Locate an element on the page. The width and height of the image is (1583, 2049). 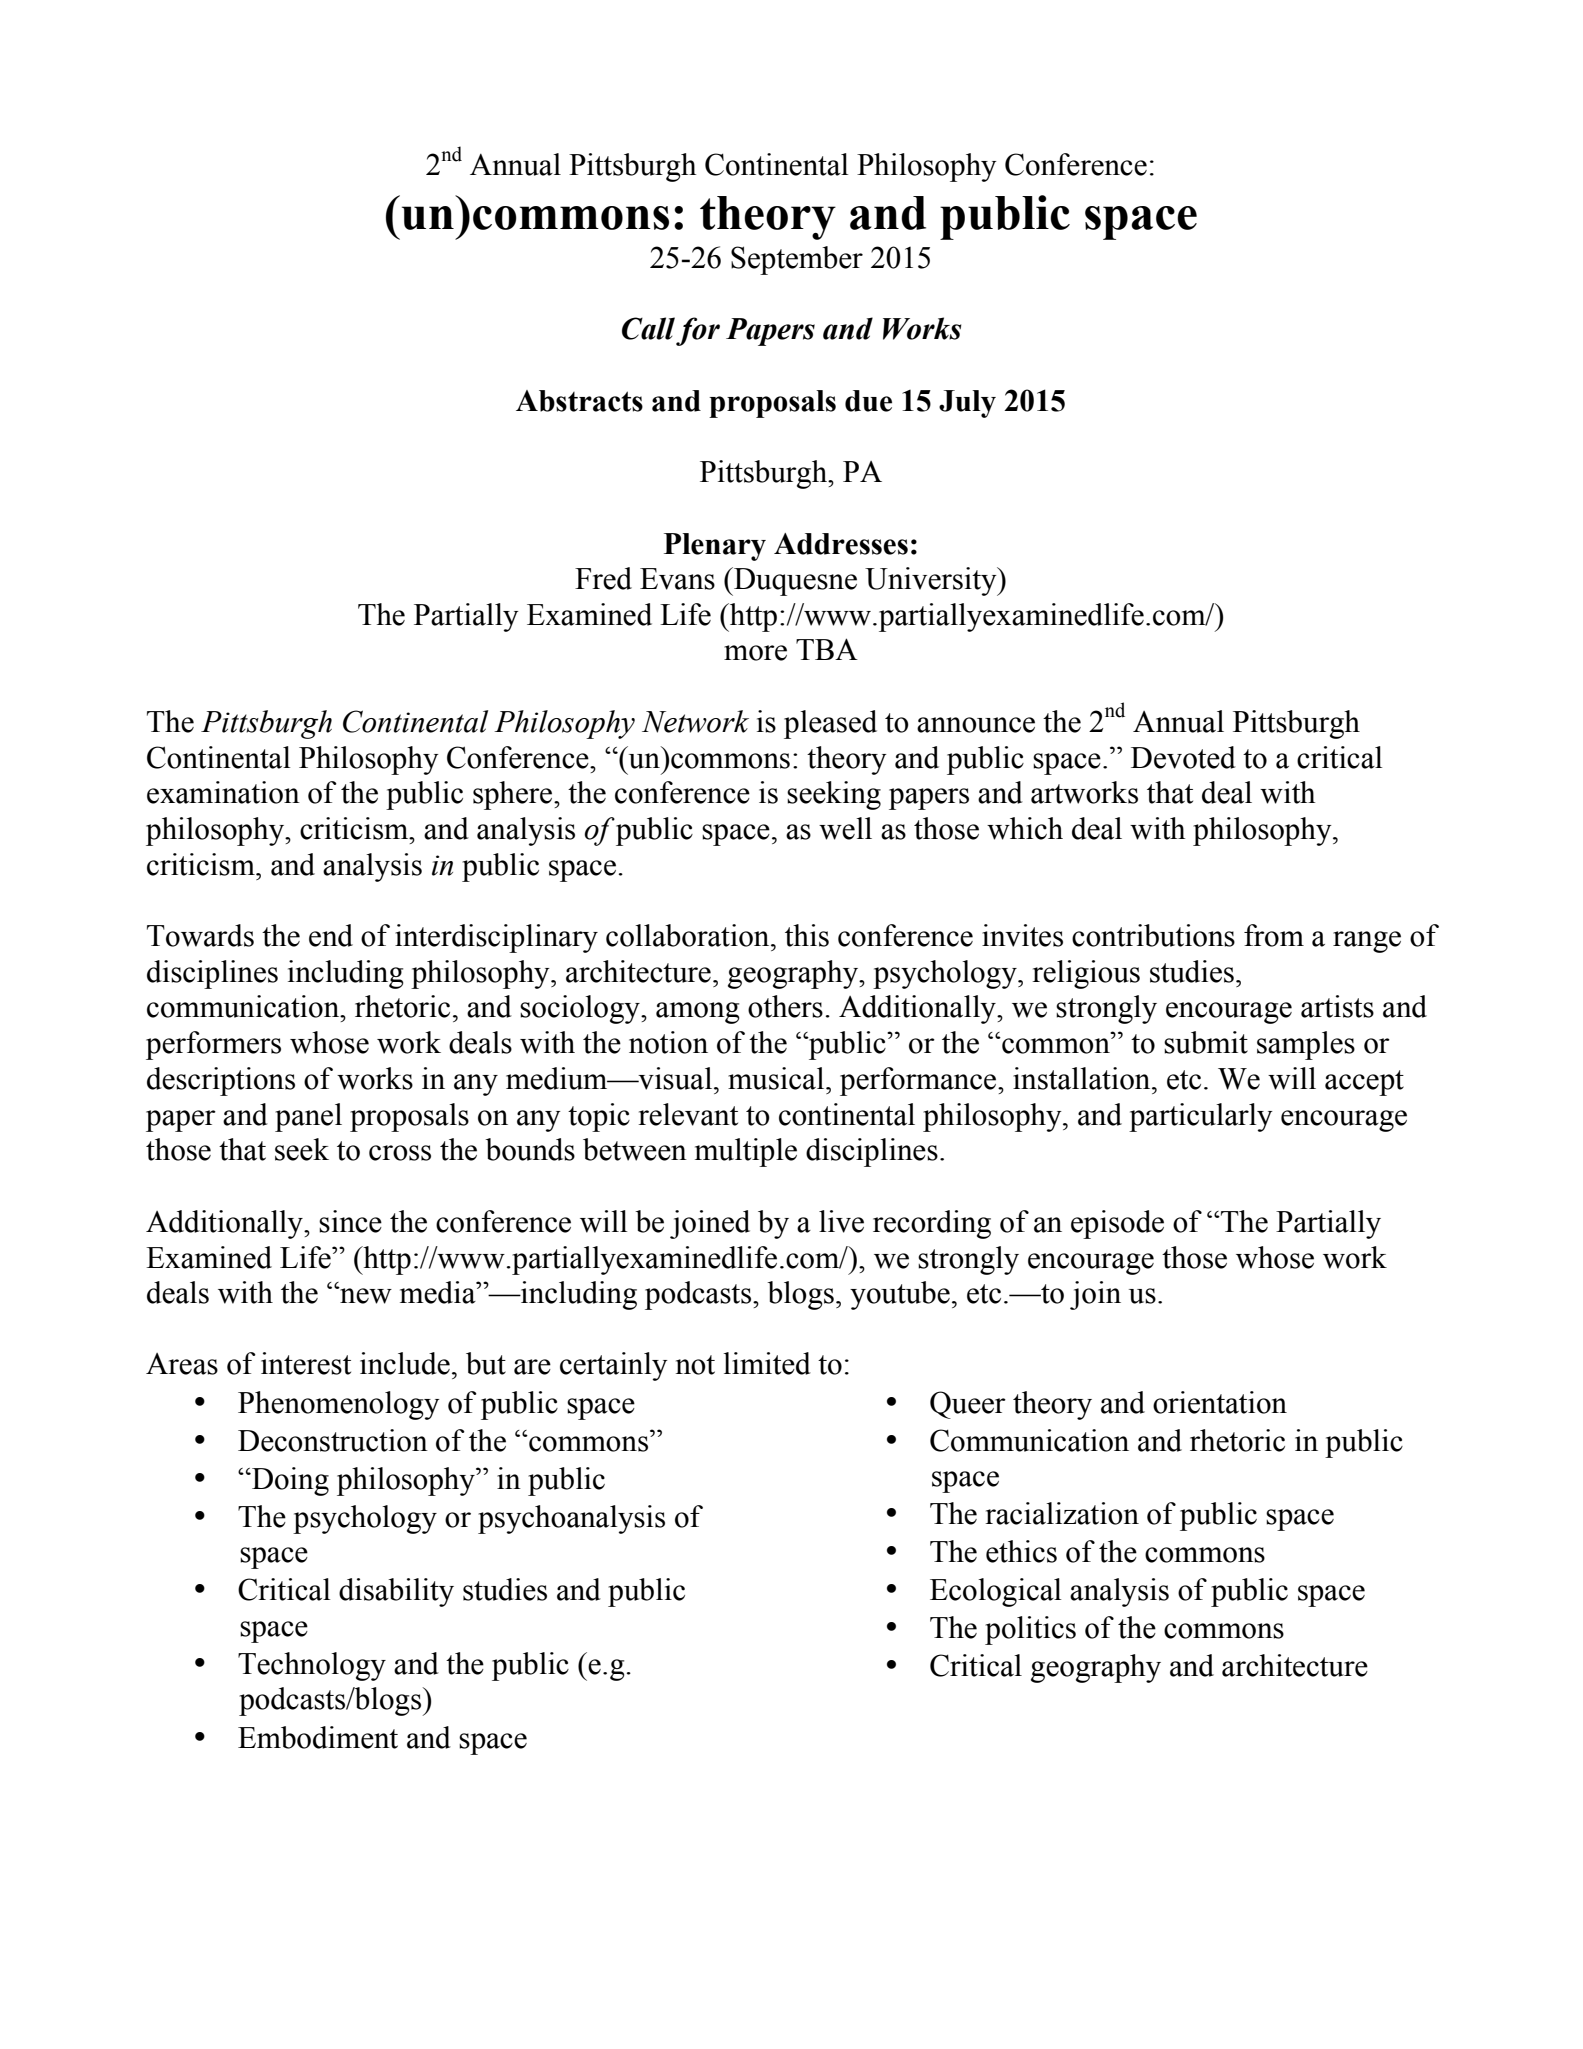
interest is located at coordinates (306, 1363).
